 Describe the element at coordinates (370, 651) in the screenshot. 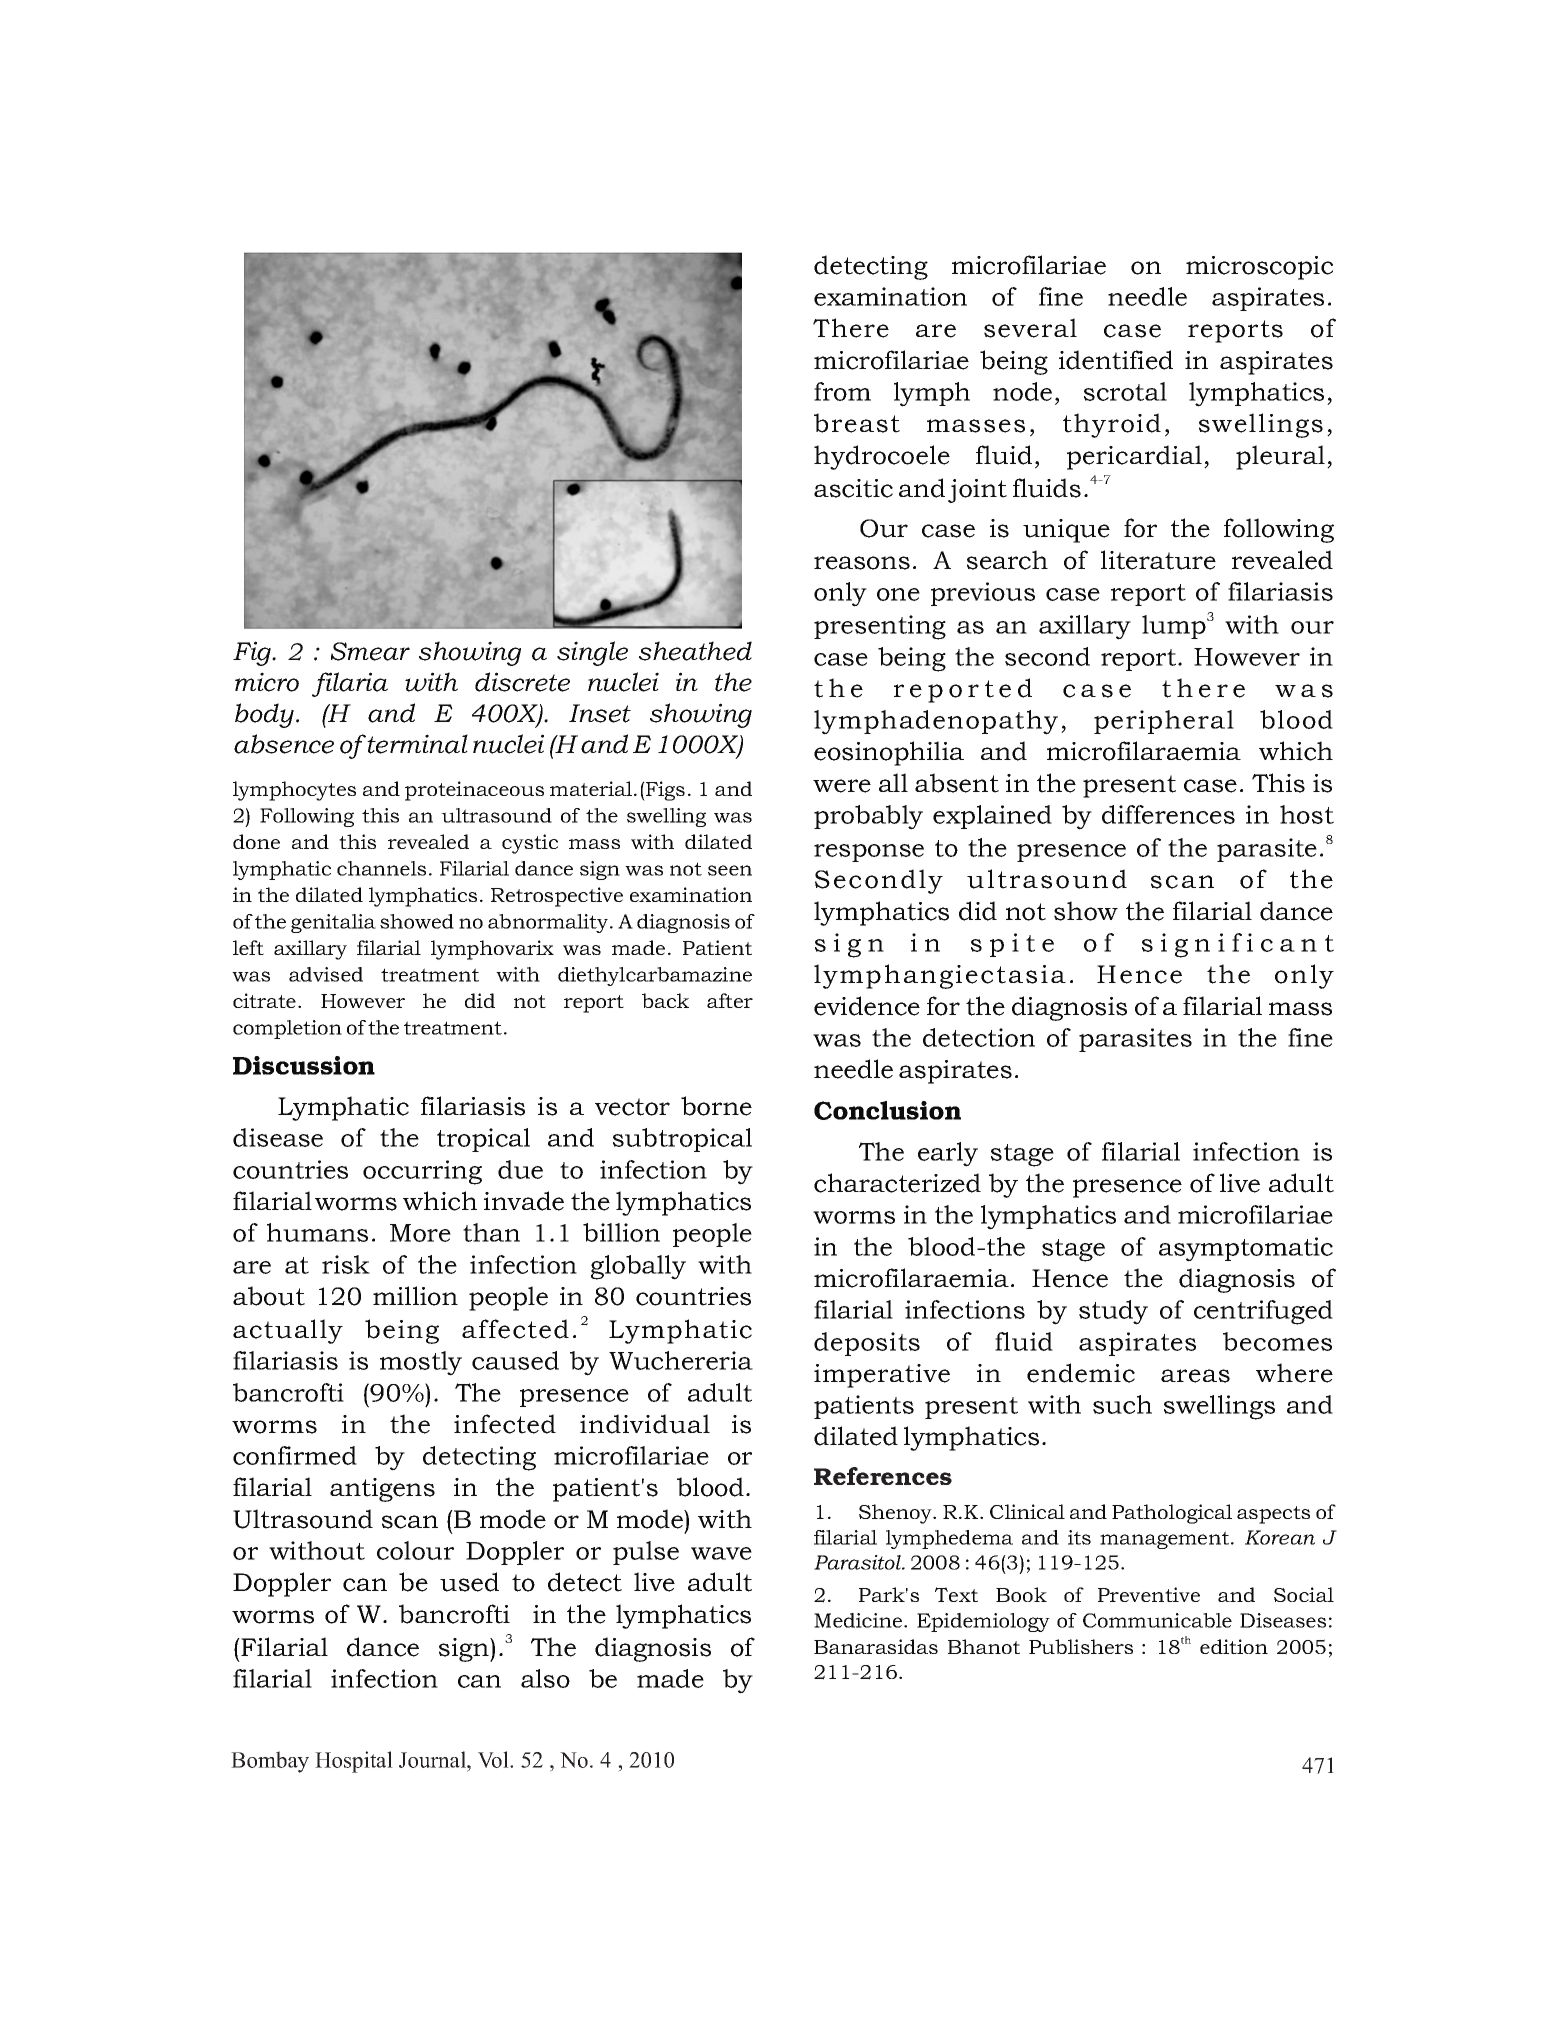

I see `Smear` at that location.
